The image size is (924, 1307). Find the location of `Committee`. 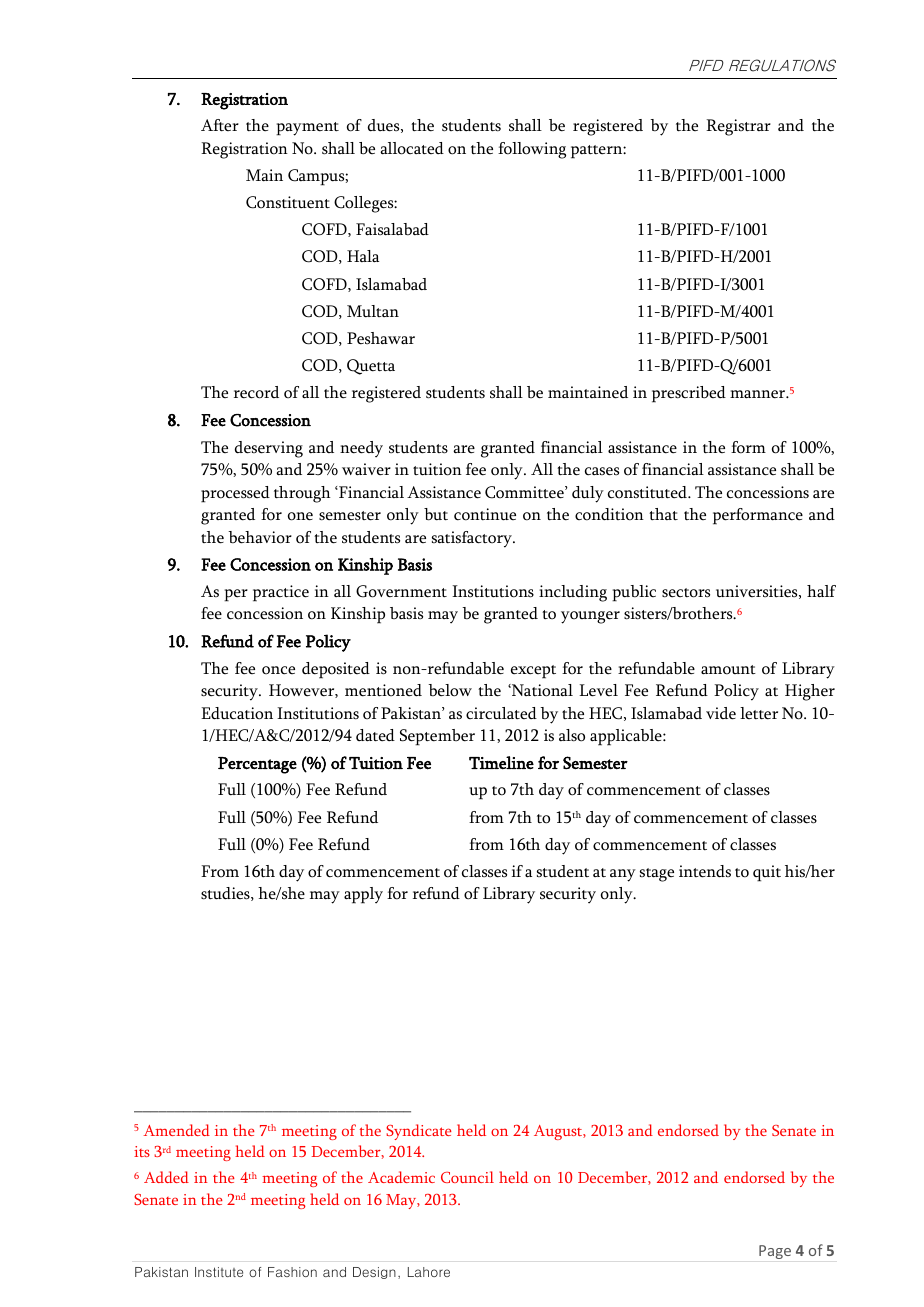

Committee is located at coordinates (525, 492).
